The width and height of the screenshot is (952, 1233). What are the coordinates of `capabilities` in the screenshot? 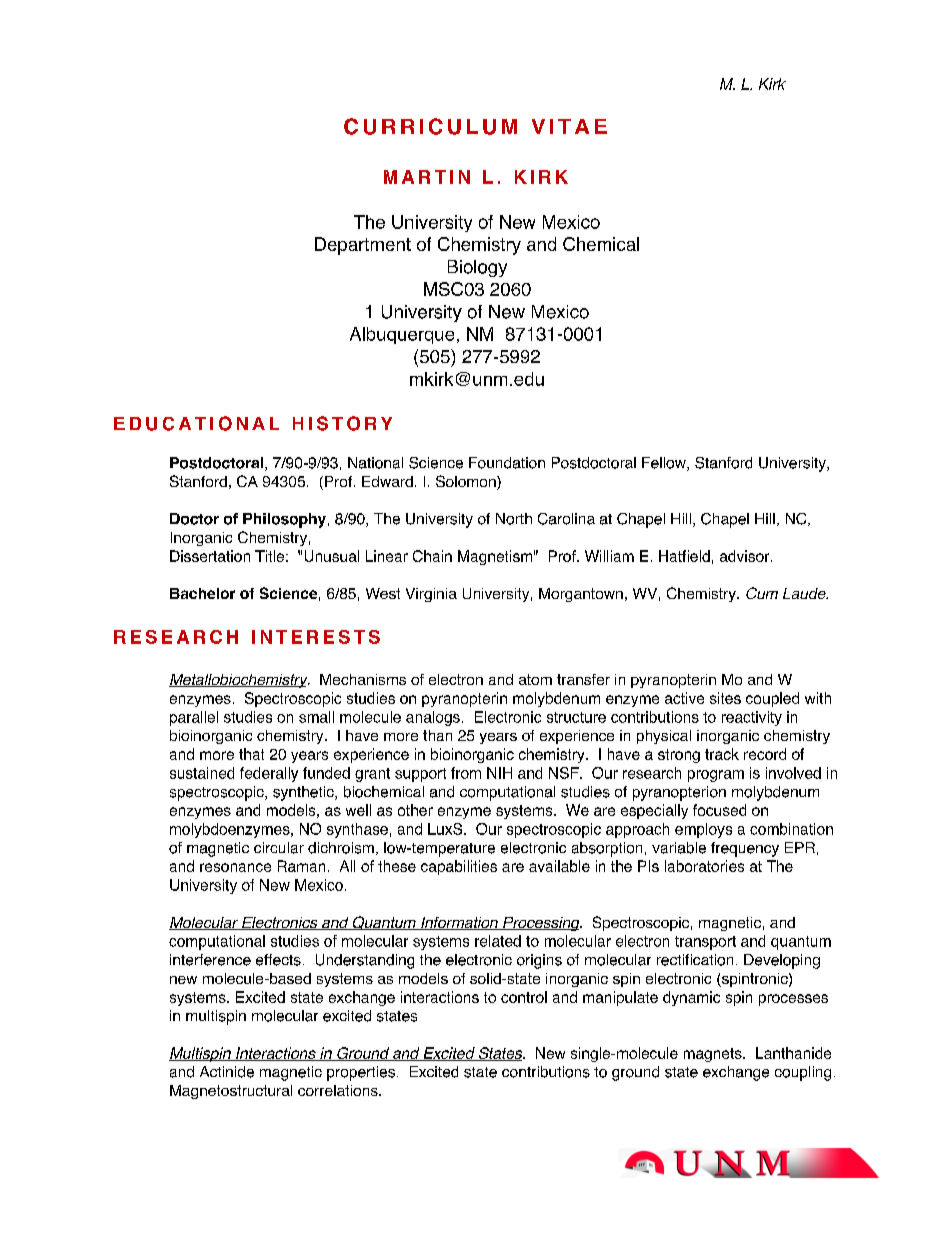 It's located at (459, 867).
